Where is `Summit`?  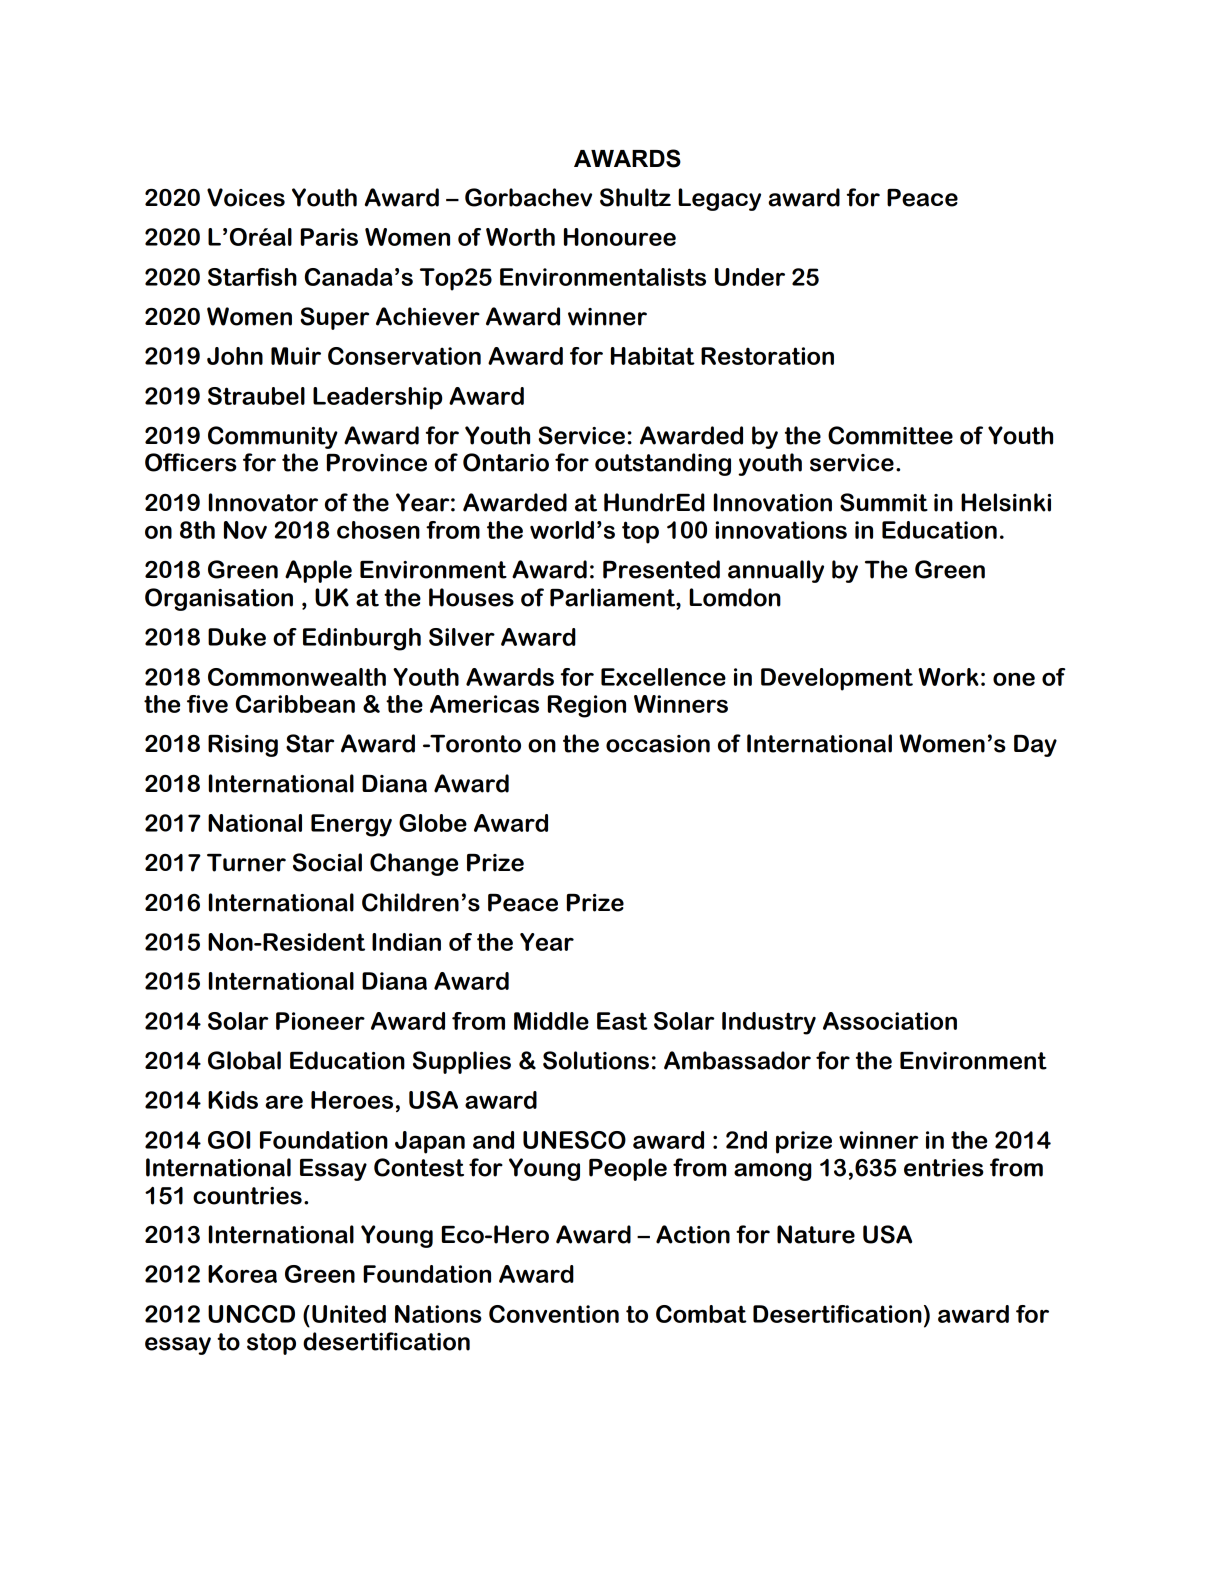
Summit is located at coordinates (884, 502).
